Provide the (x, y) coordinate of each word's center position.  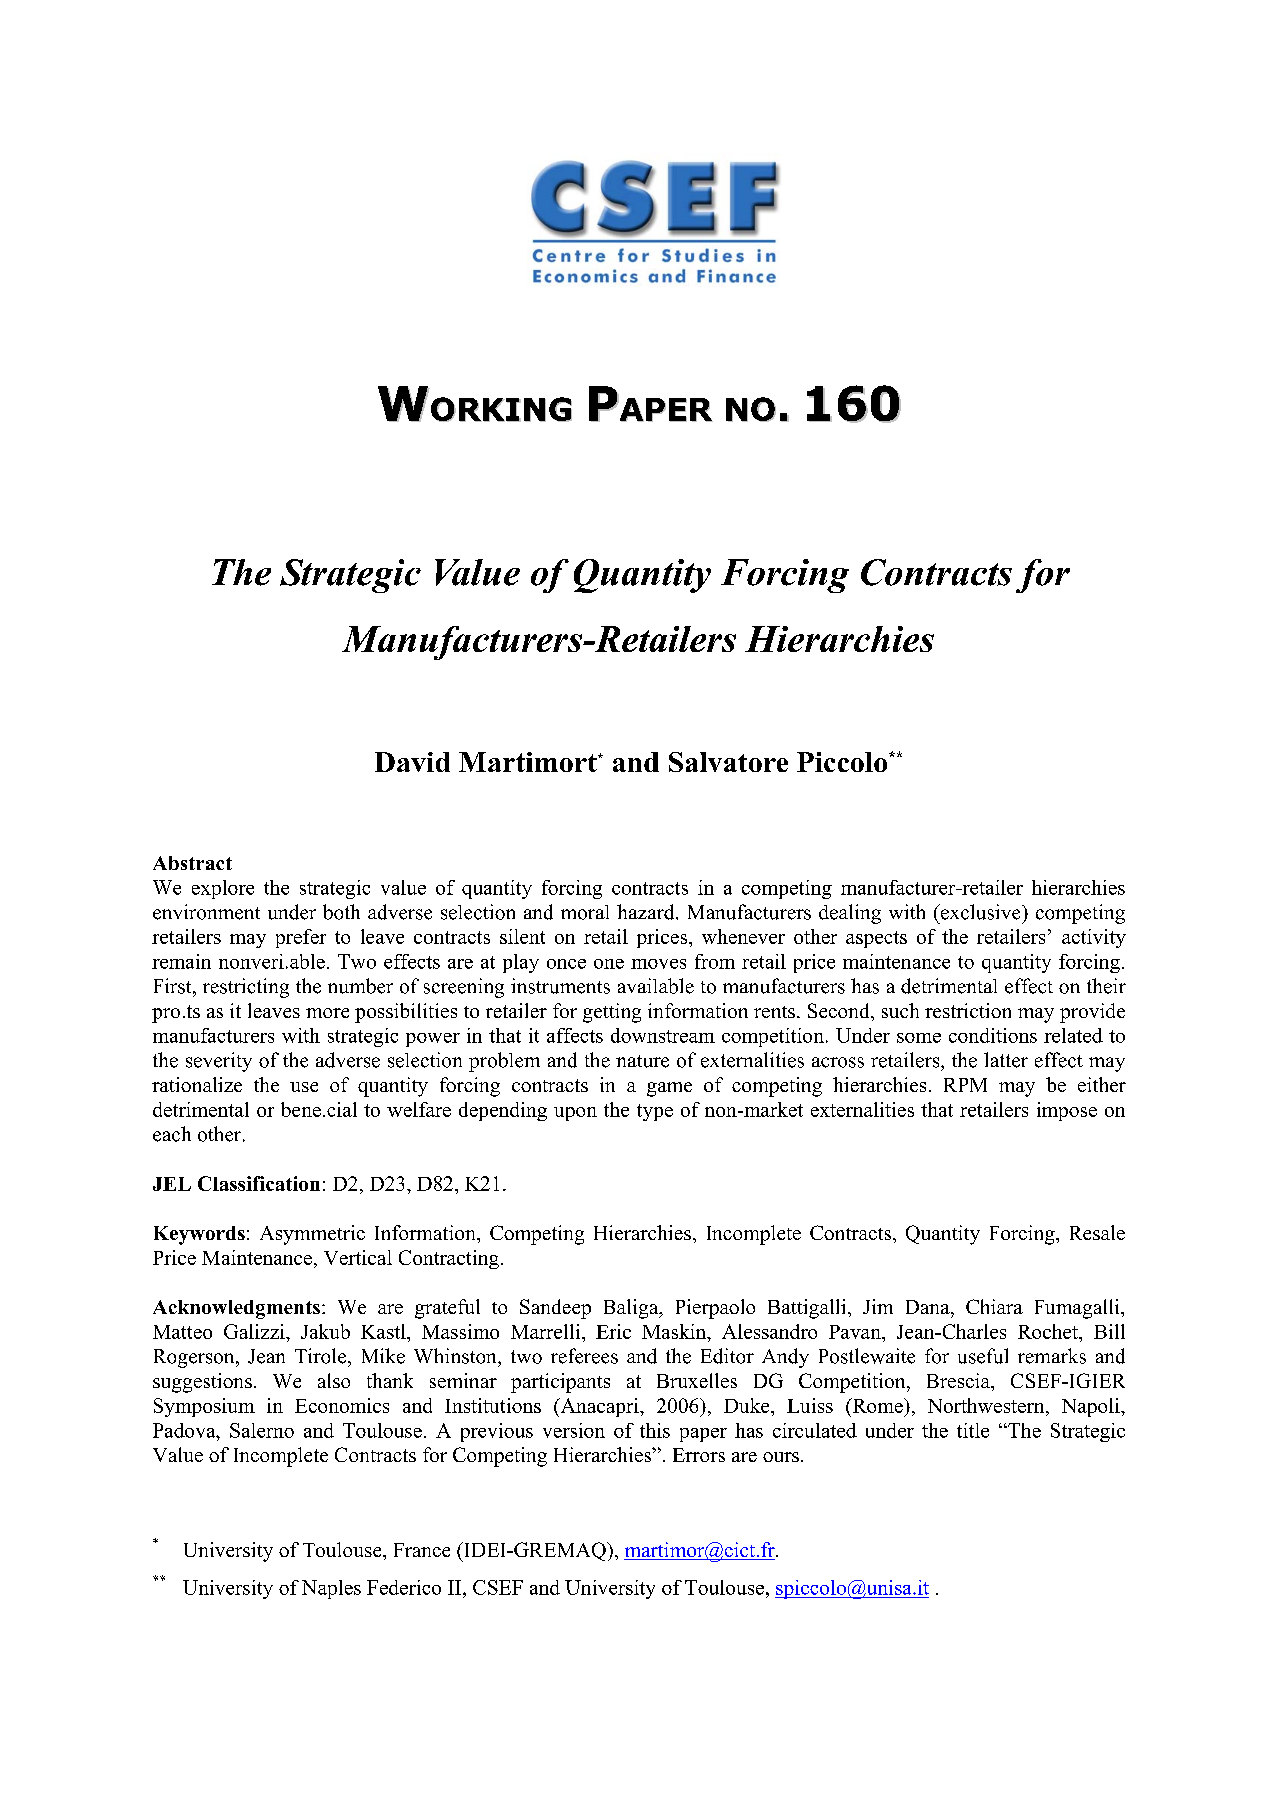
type (655, 1112)
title (973, 1430)
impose (1067, 1111)
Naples (331, 1589)
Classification (259, 1183)
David (412, 762)
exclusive (980, 912)
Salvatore (728, 762)
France (422, 1550)
